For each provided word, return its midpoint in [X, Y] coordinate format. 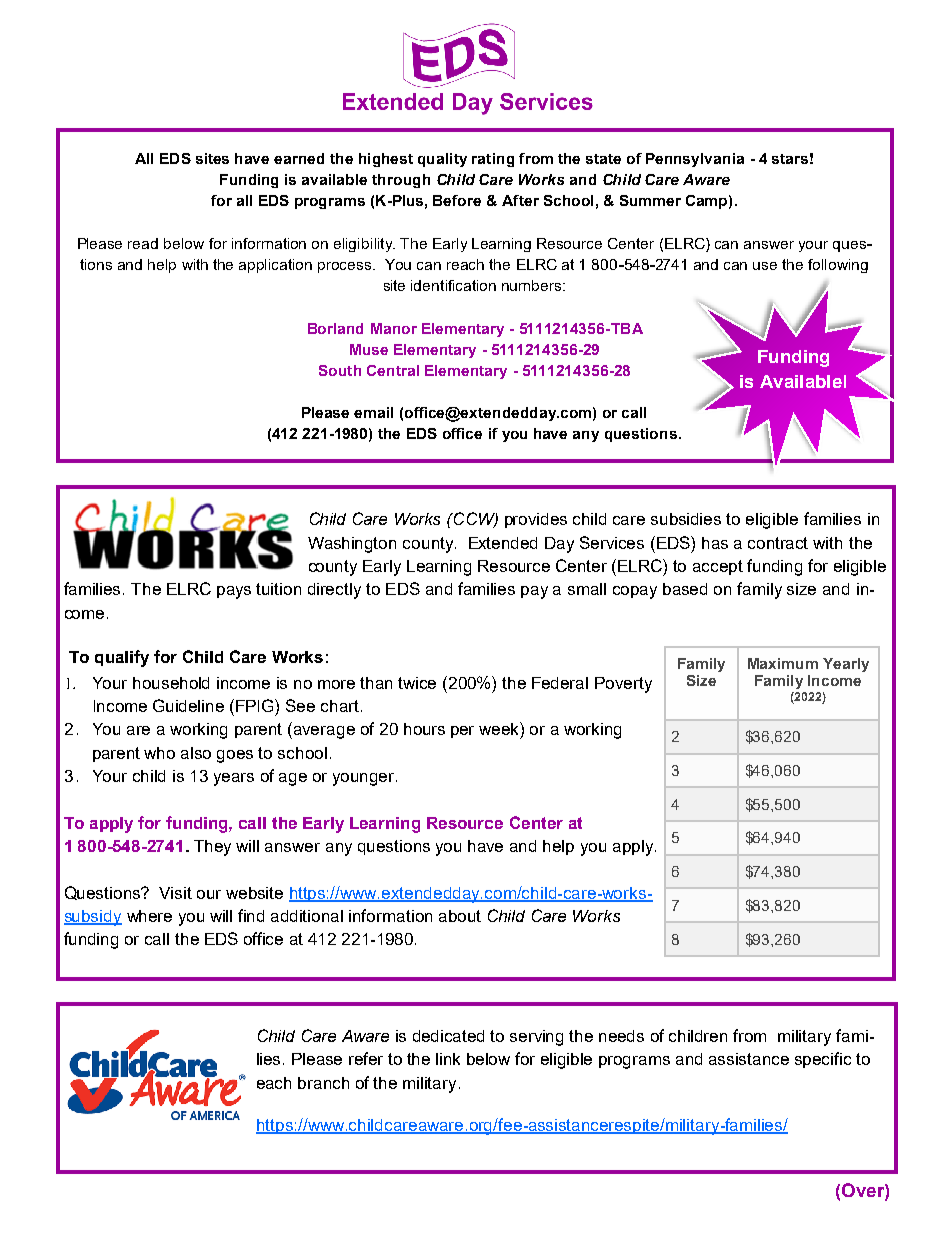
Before [457, 200]
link [448, 1059]
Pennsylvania [695, 160]
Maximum [783, 663]
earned [299, 158]
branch [323, 1083]
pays [234, 592]
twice [417, 683]
